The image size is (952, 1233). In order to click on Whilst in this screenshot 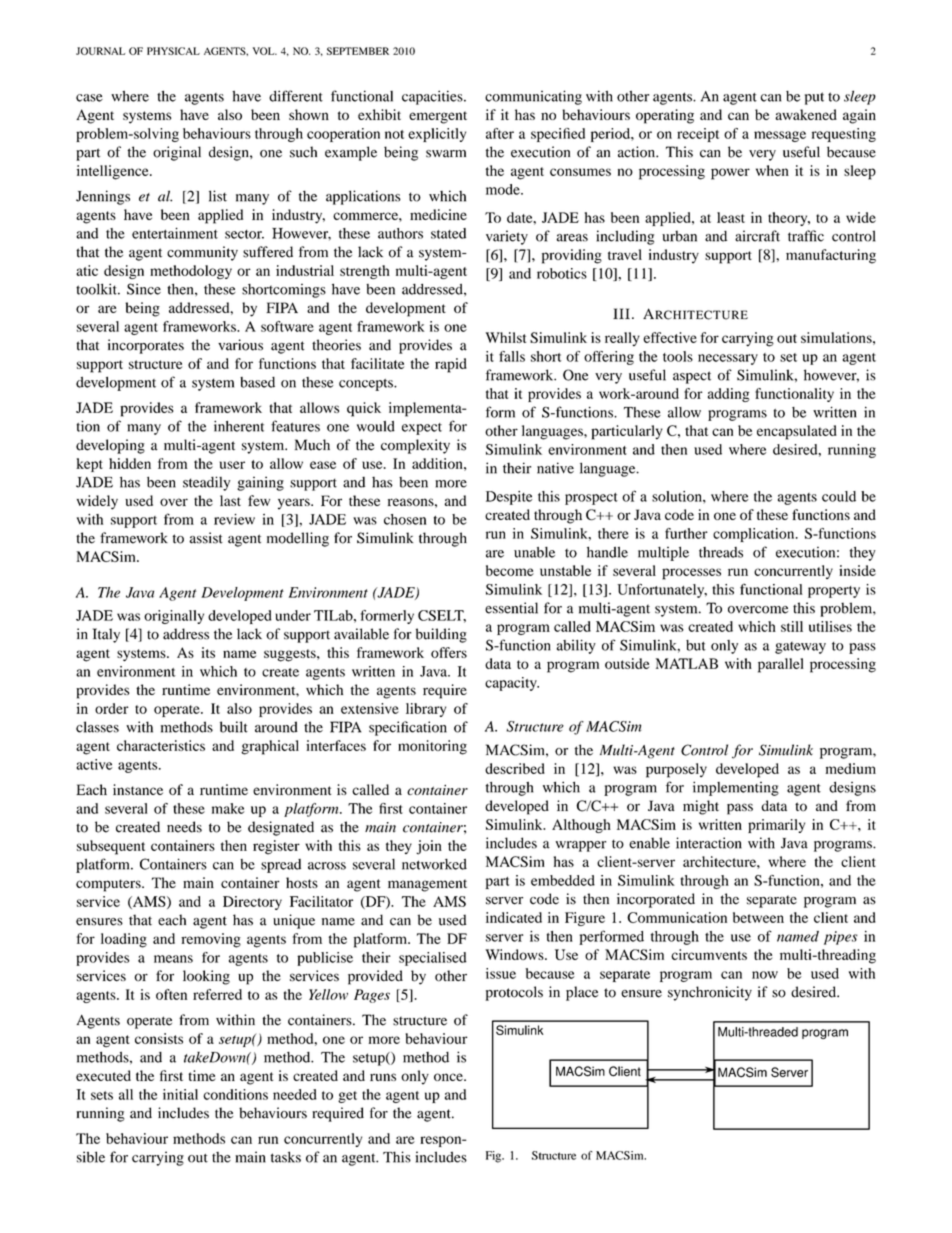, I will do `click(506, 337)`.
